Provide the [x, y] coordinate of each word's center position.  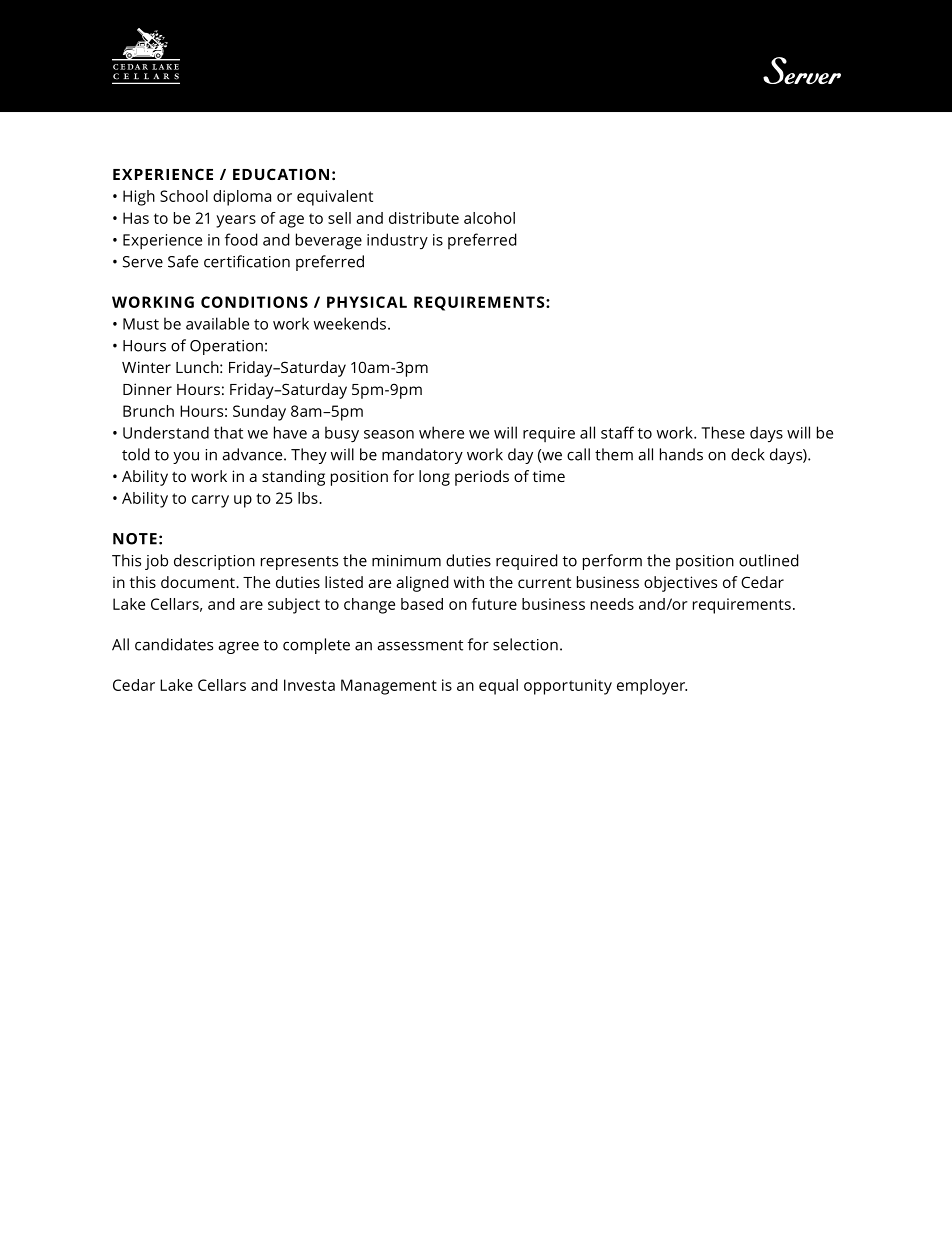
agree [239, 647]
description [214, 562]
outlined [769, 560]
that [228, 432]
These [723, 432]
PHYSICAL [367, 302]
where [441, 432]
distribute [424, 218]
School [184, 196]
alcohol [489, 218]
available [217, 323]
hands [681, 454]
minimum [406, 561]
